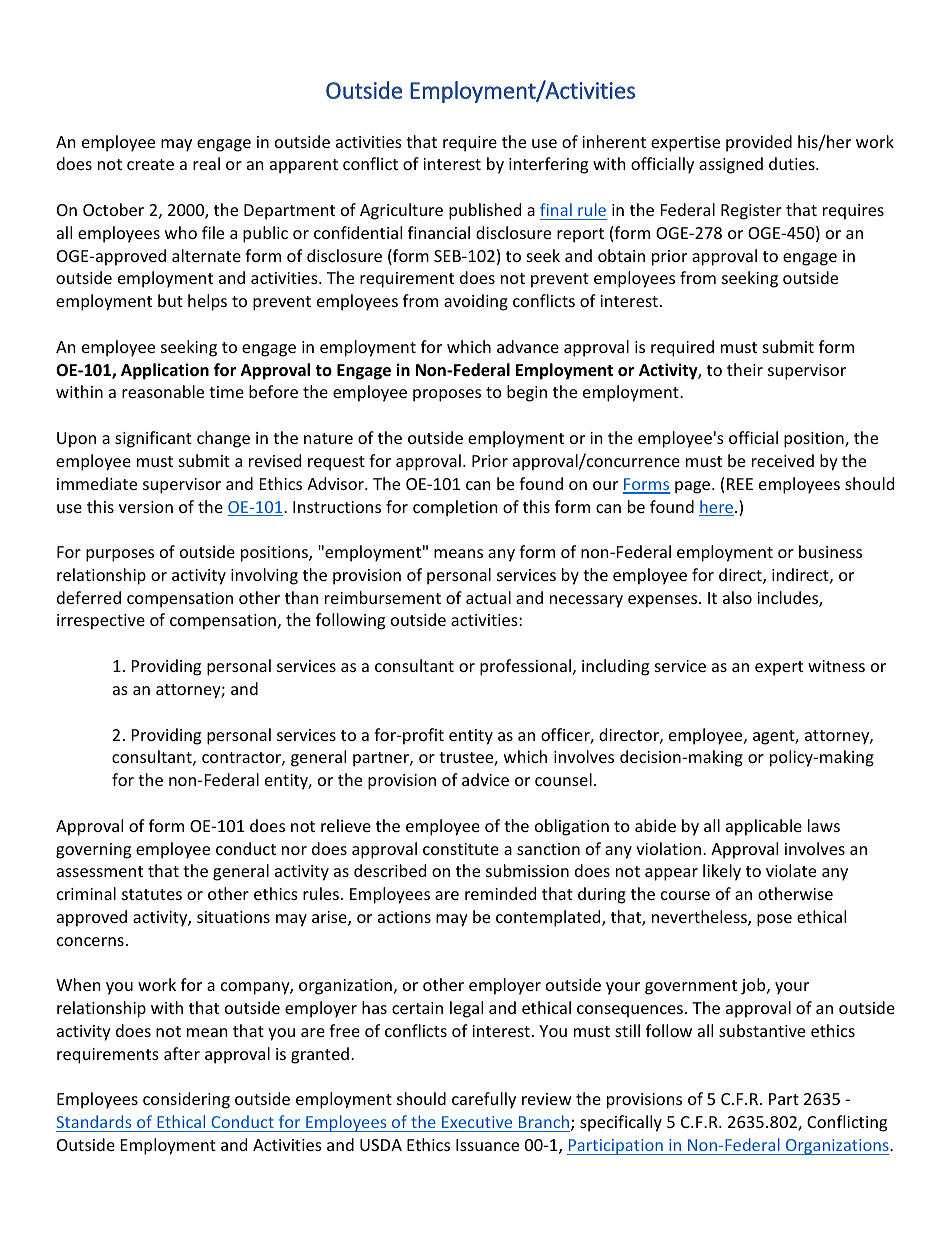  I want to click on assigned, so click(731, 165).
